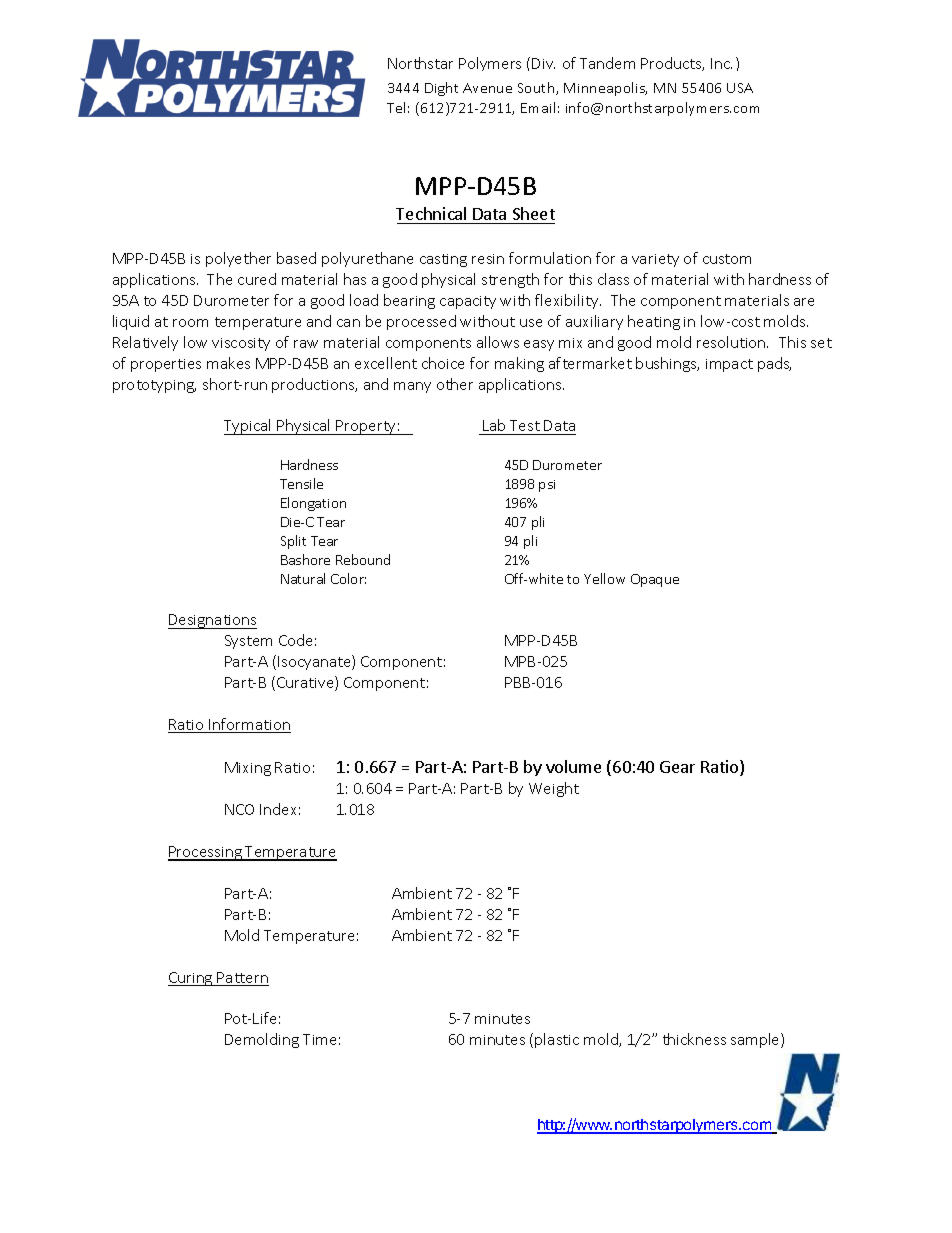 Image resolution: width=952 pixels, height=1233 pixels. What do you see at coordinates (455, 384) in the screenshot?
I see `other` at bounding box center [455, 384].
